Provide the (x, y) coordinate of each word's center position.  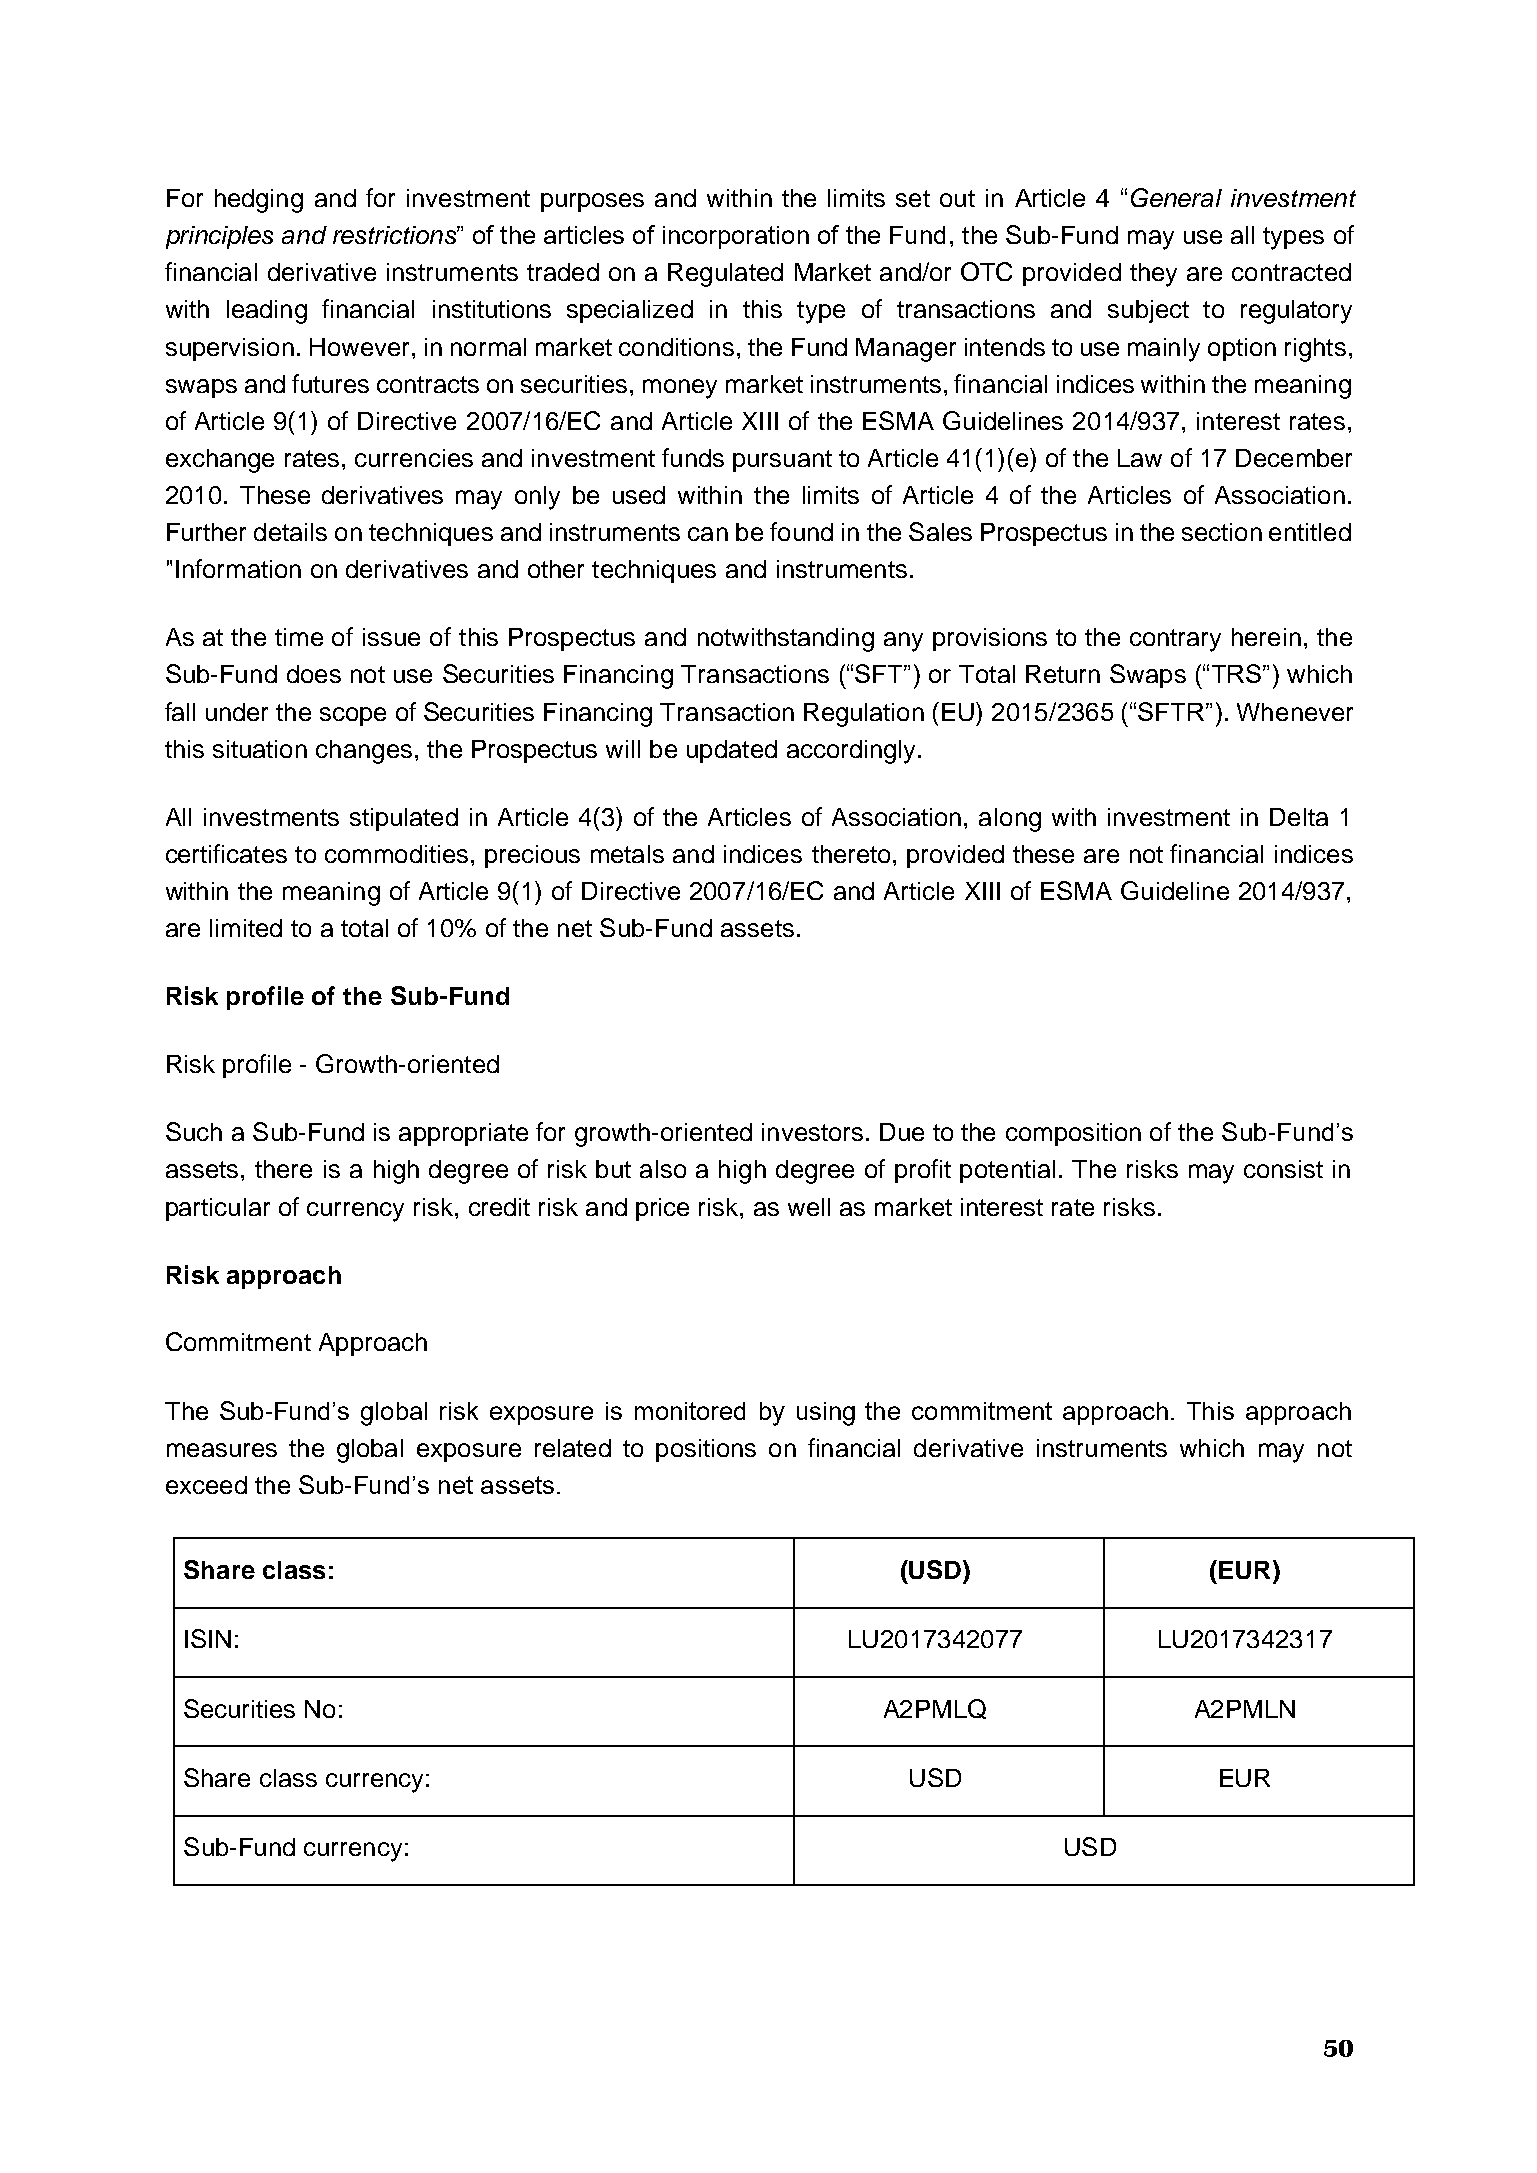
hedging (259, 201)
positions (706, 1450)
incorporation (736, 237)
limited (246, 928)
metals (627, 854)
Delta (1299, 817)
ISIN (208, 1638)
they (1153, 275)
